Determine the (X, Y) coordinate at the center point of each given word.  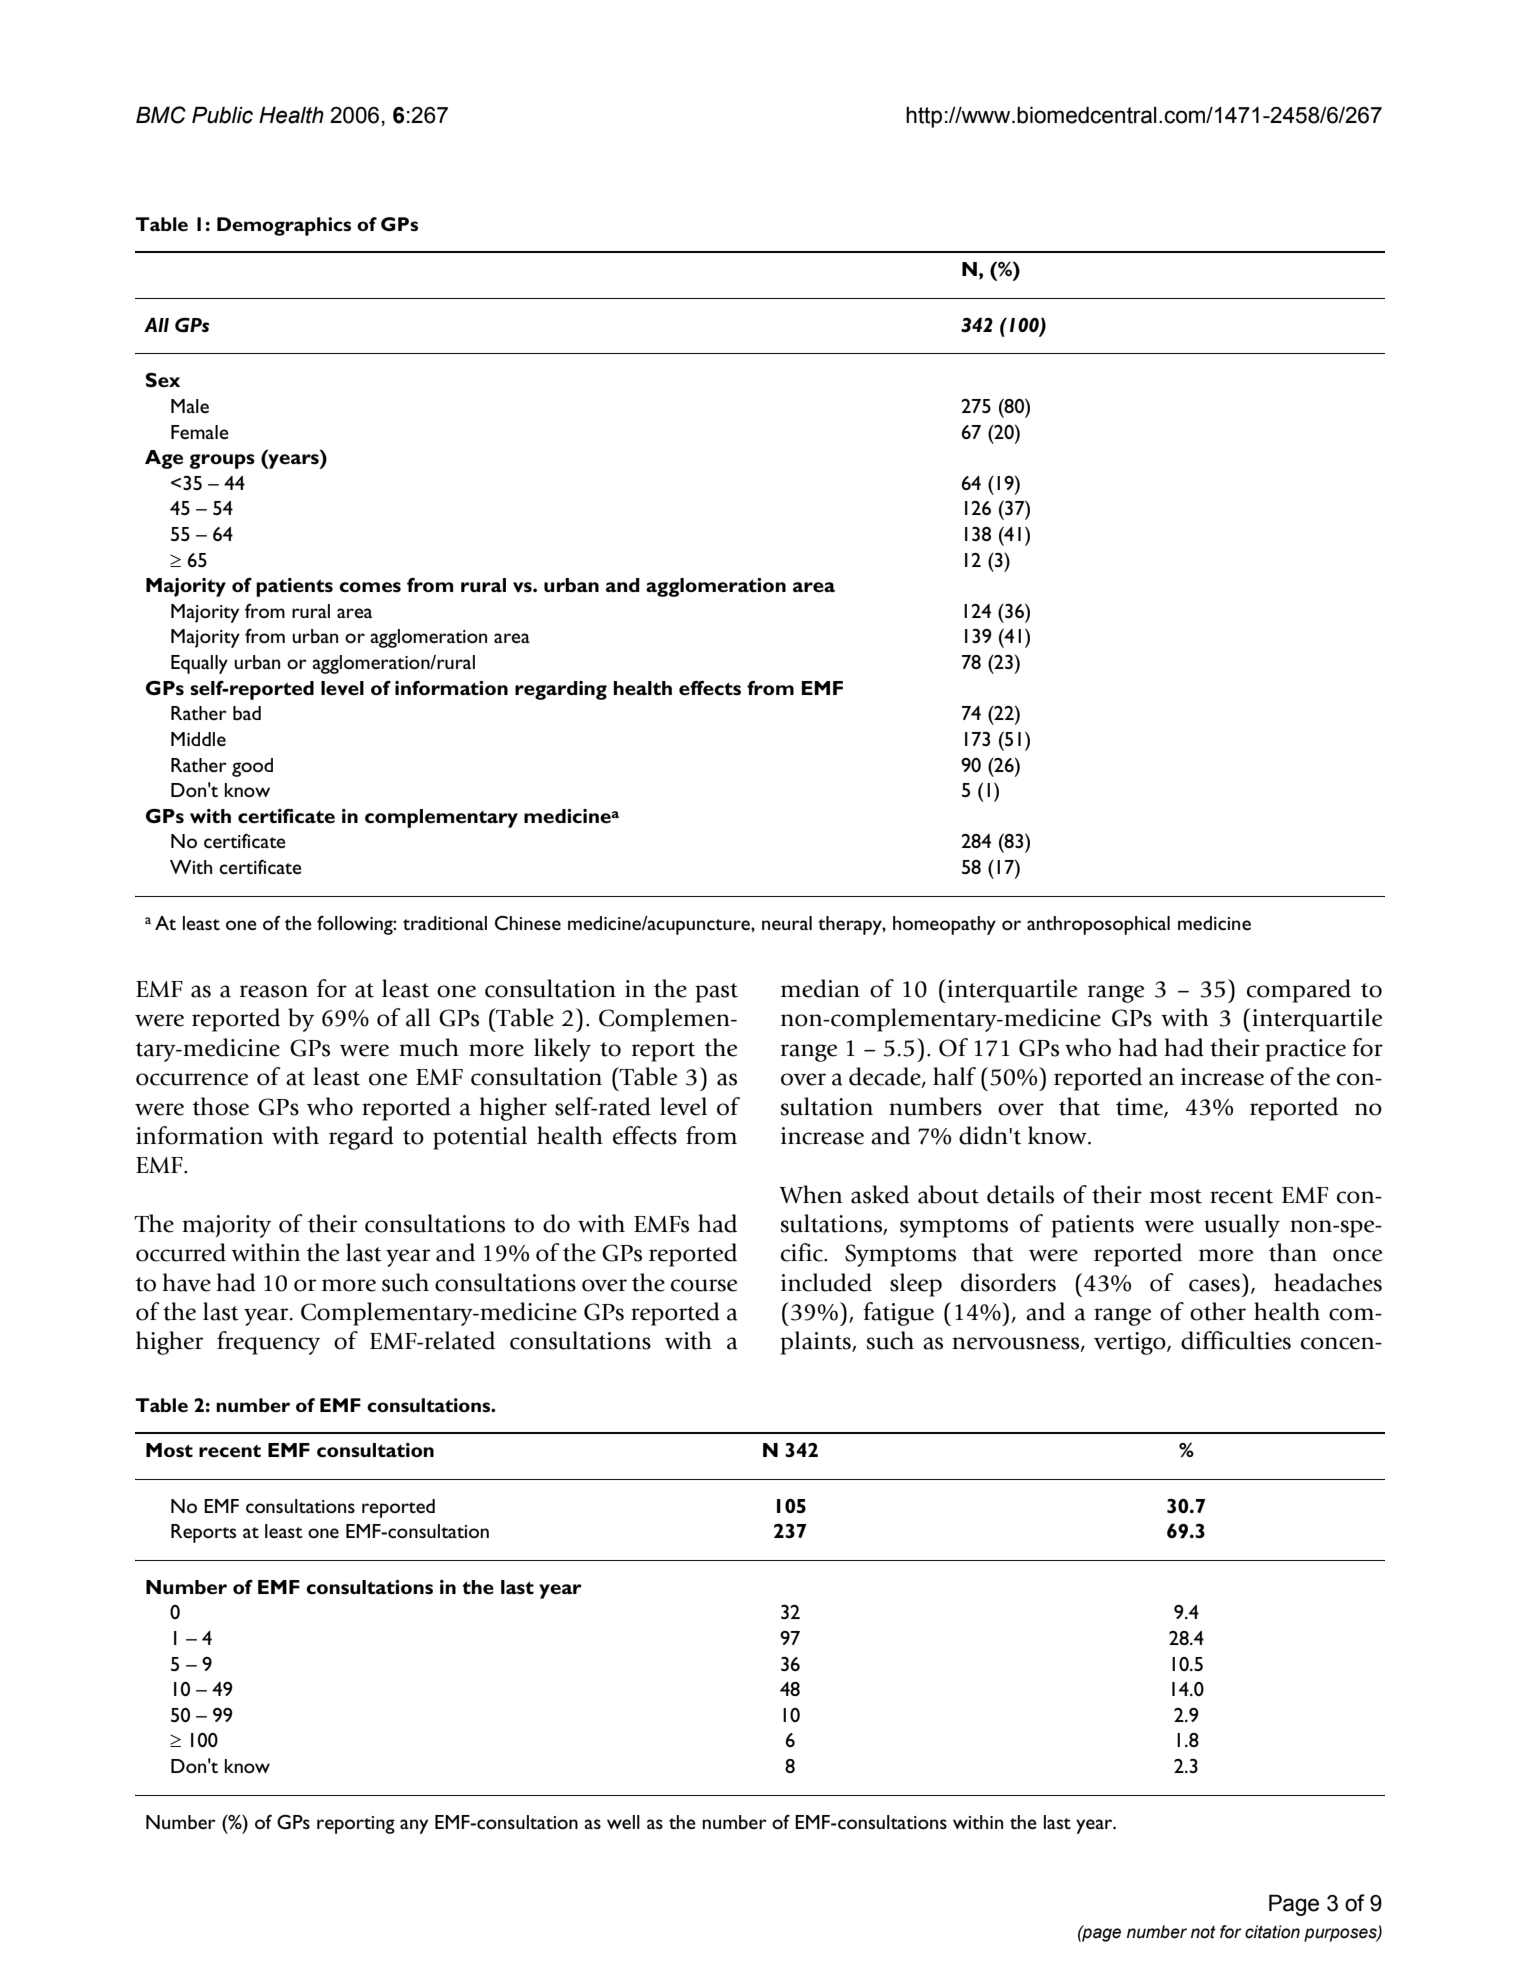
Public (222, 115)
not (1203, 1932)
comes (370, 587)
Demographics (284, 226)
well (623, 1822)
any (414, 1826)
